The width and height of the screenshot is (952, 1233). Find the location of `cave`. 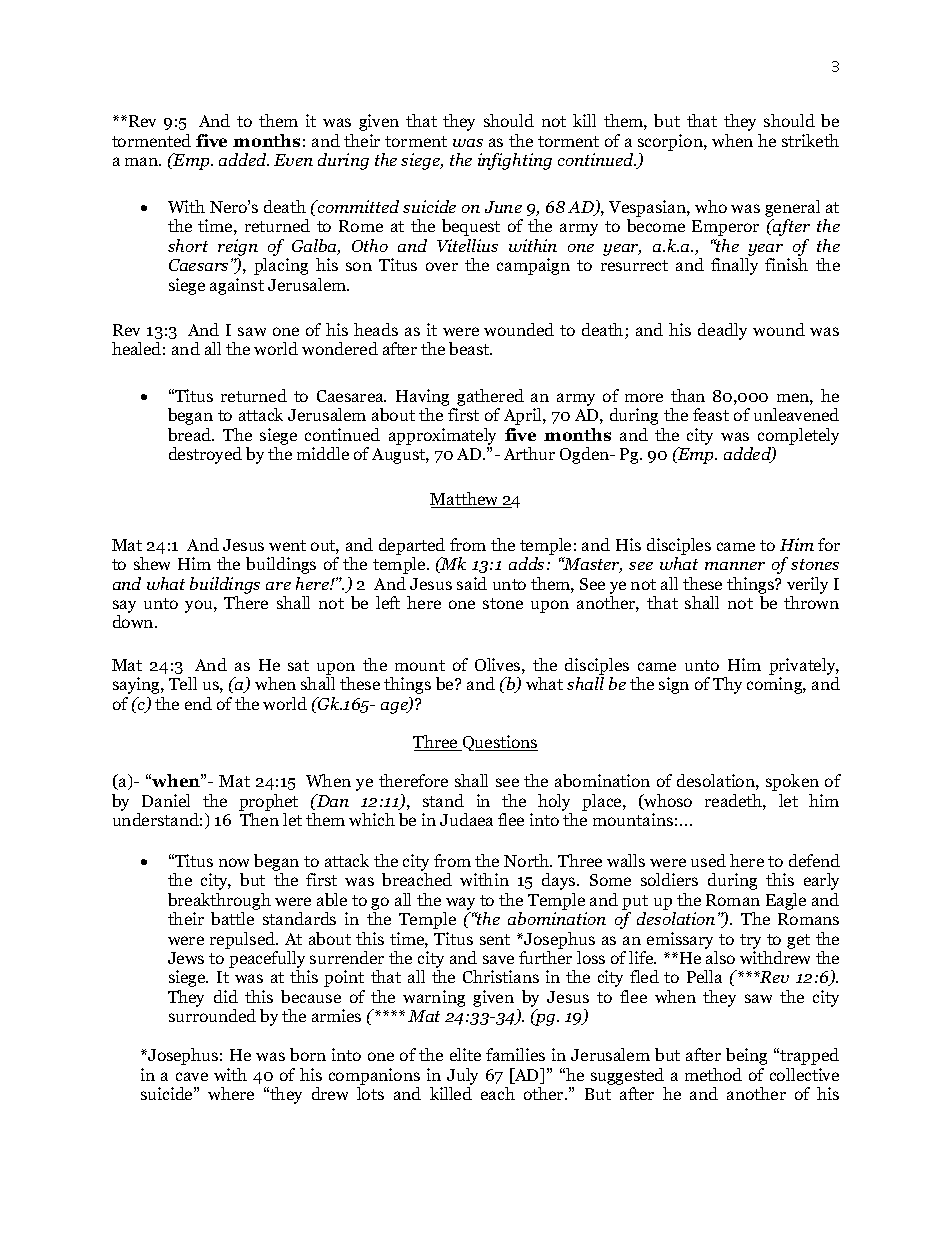

cave is located at coordinates (192, 1076).
